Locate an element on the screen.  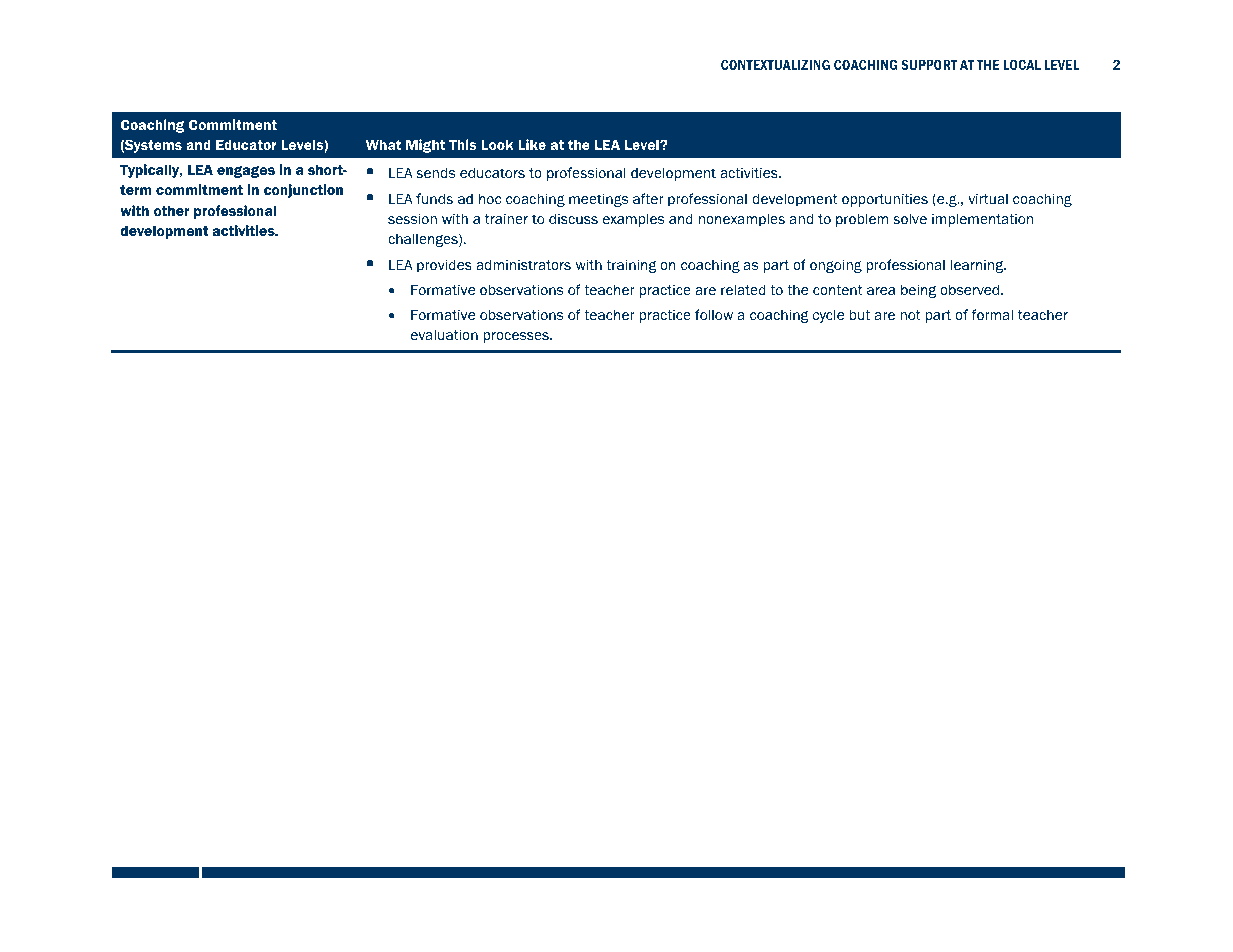
CONTEXTUALIZING is located at coordinates (775, 64).
